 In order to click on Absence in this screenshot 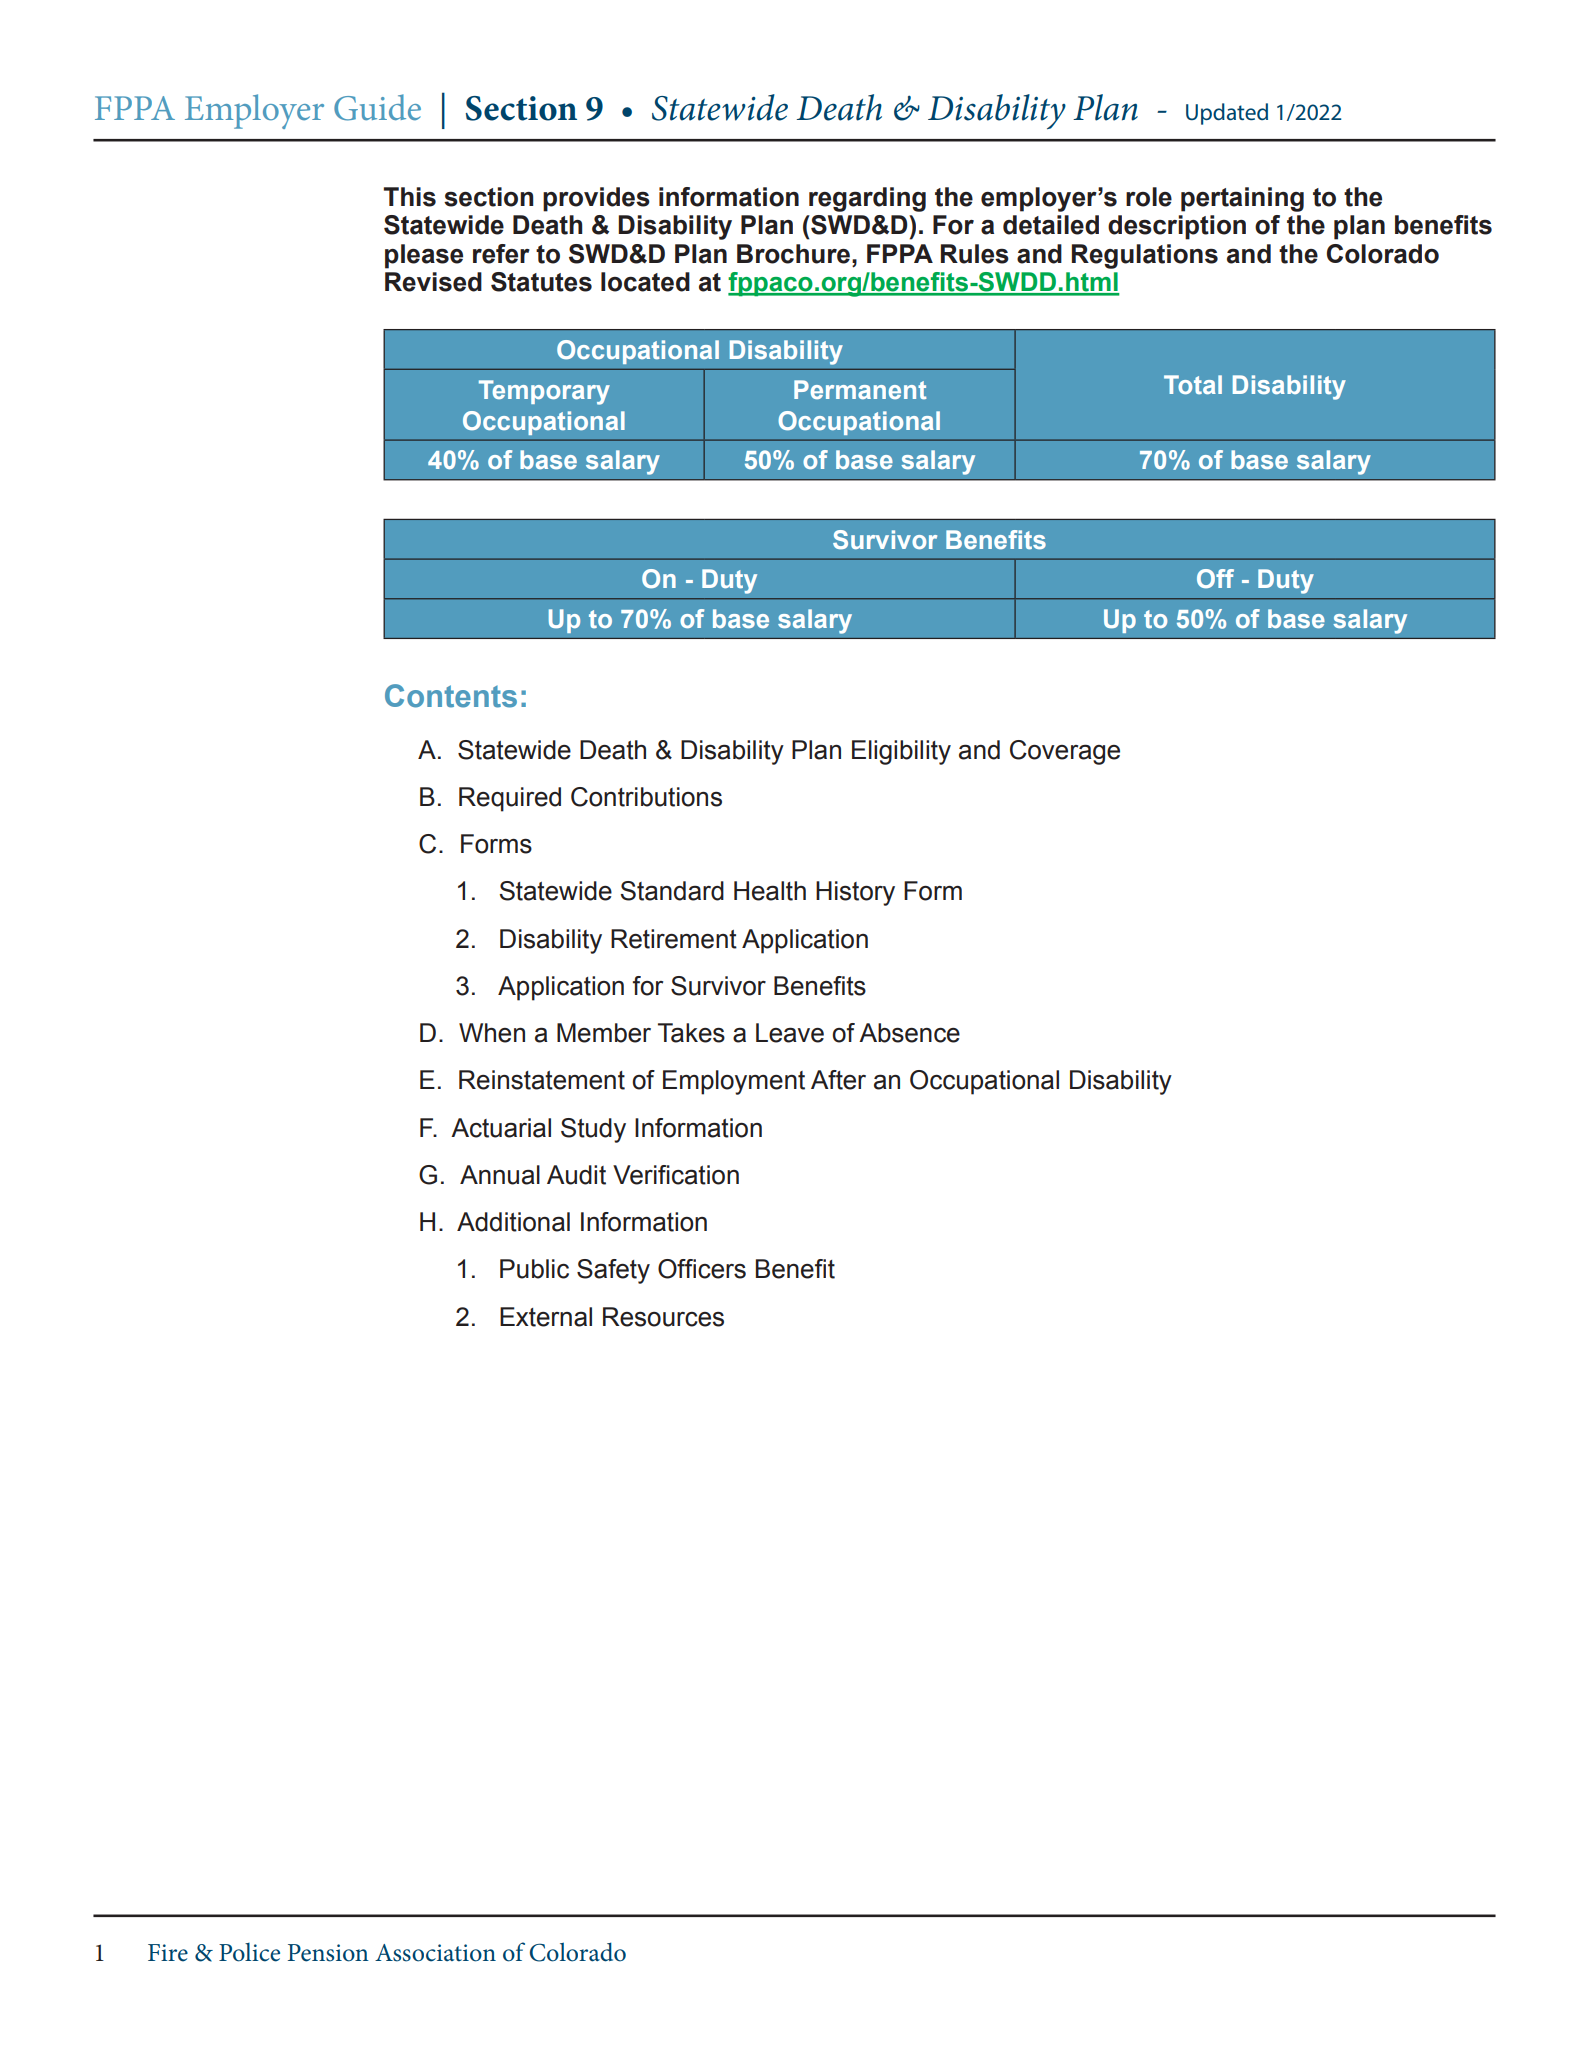, I will do `click(909, 1033)`.
